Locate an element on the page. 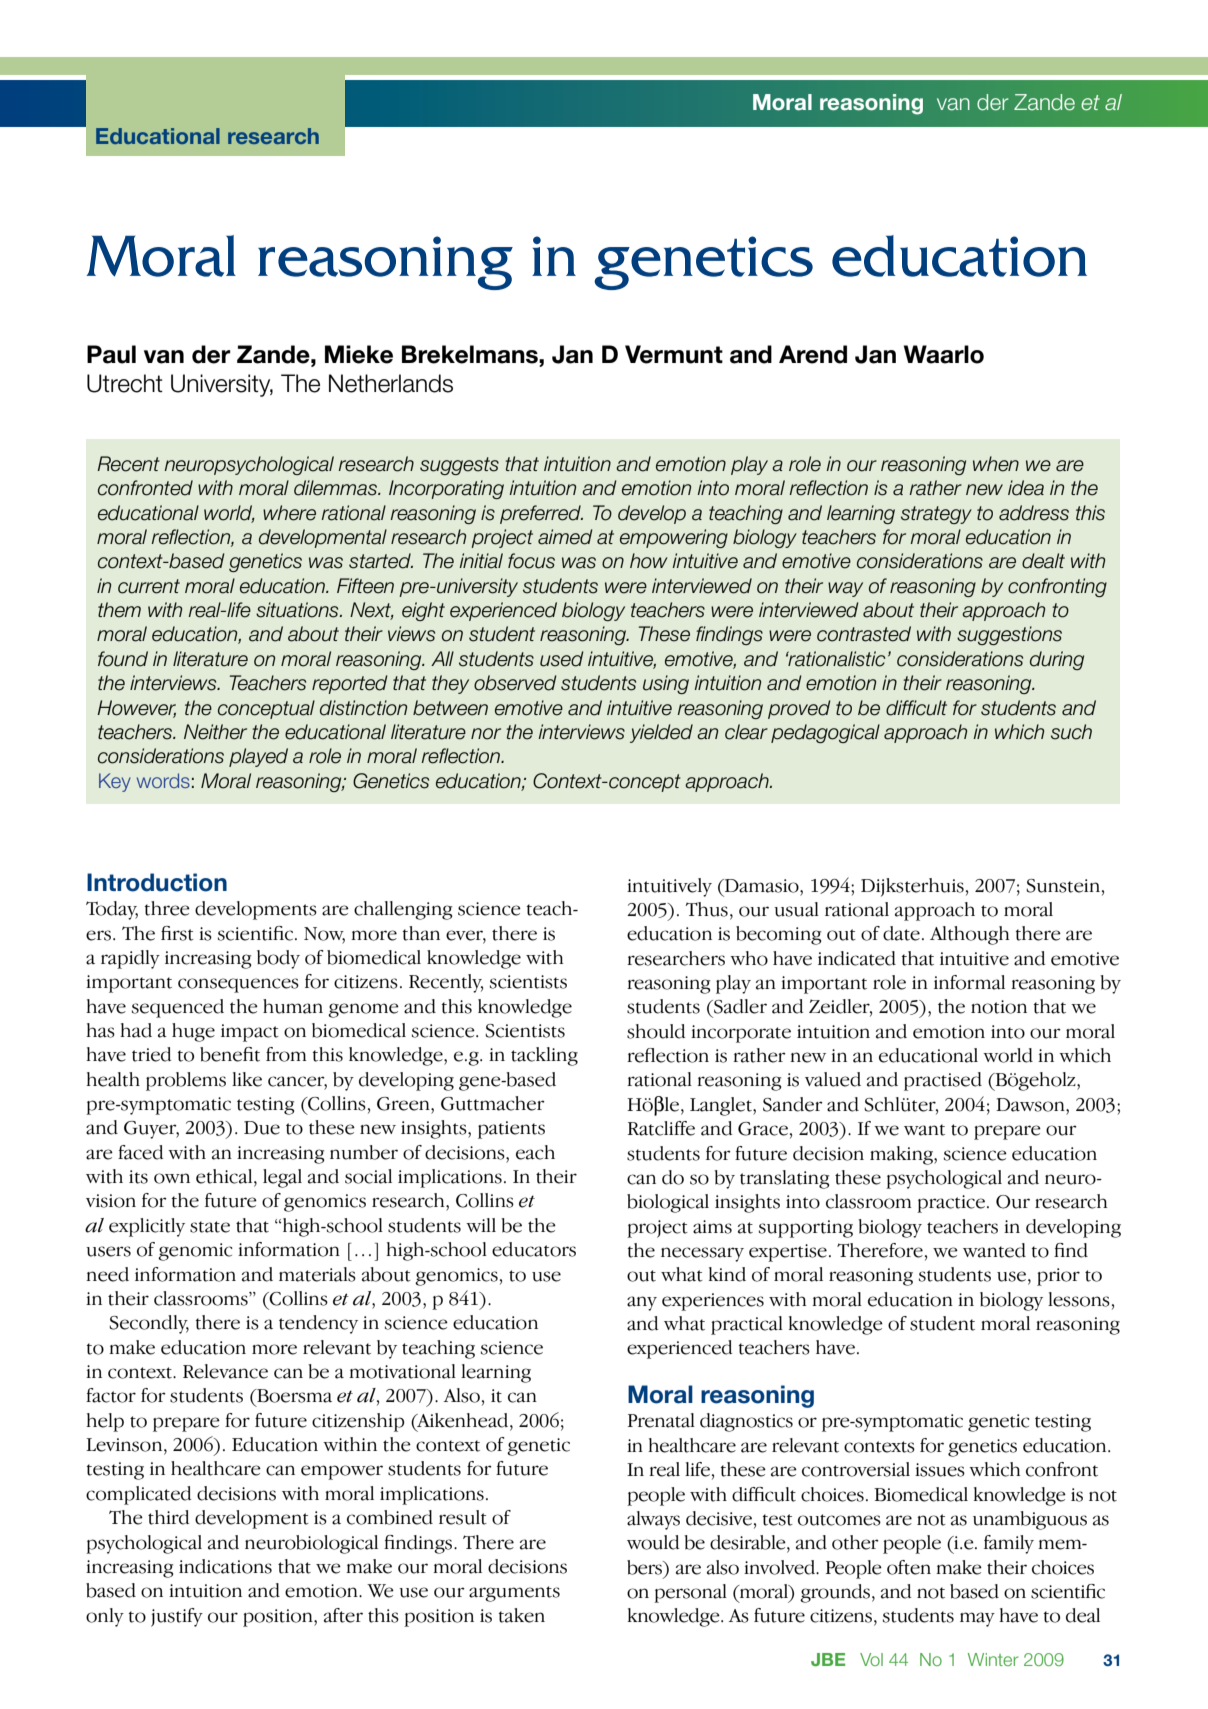  taken is located at coordinates (521, 1615).
